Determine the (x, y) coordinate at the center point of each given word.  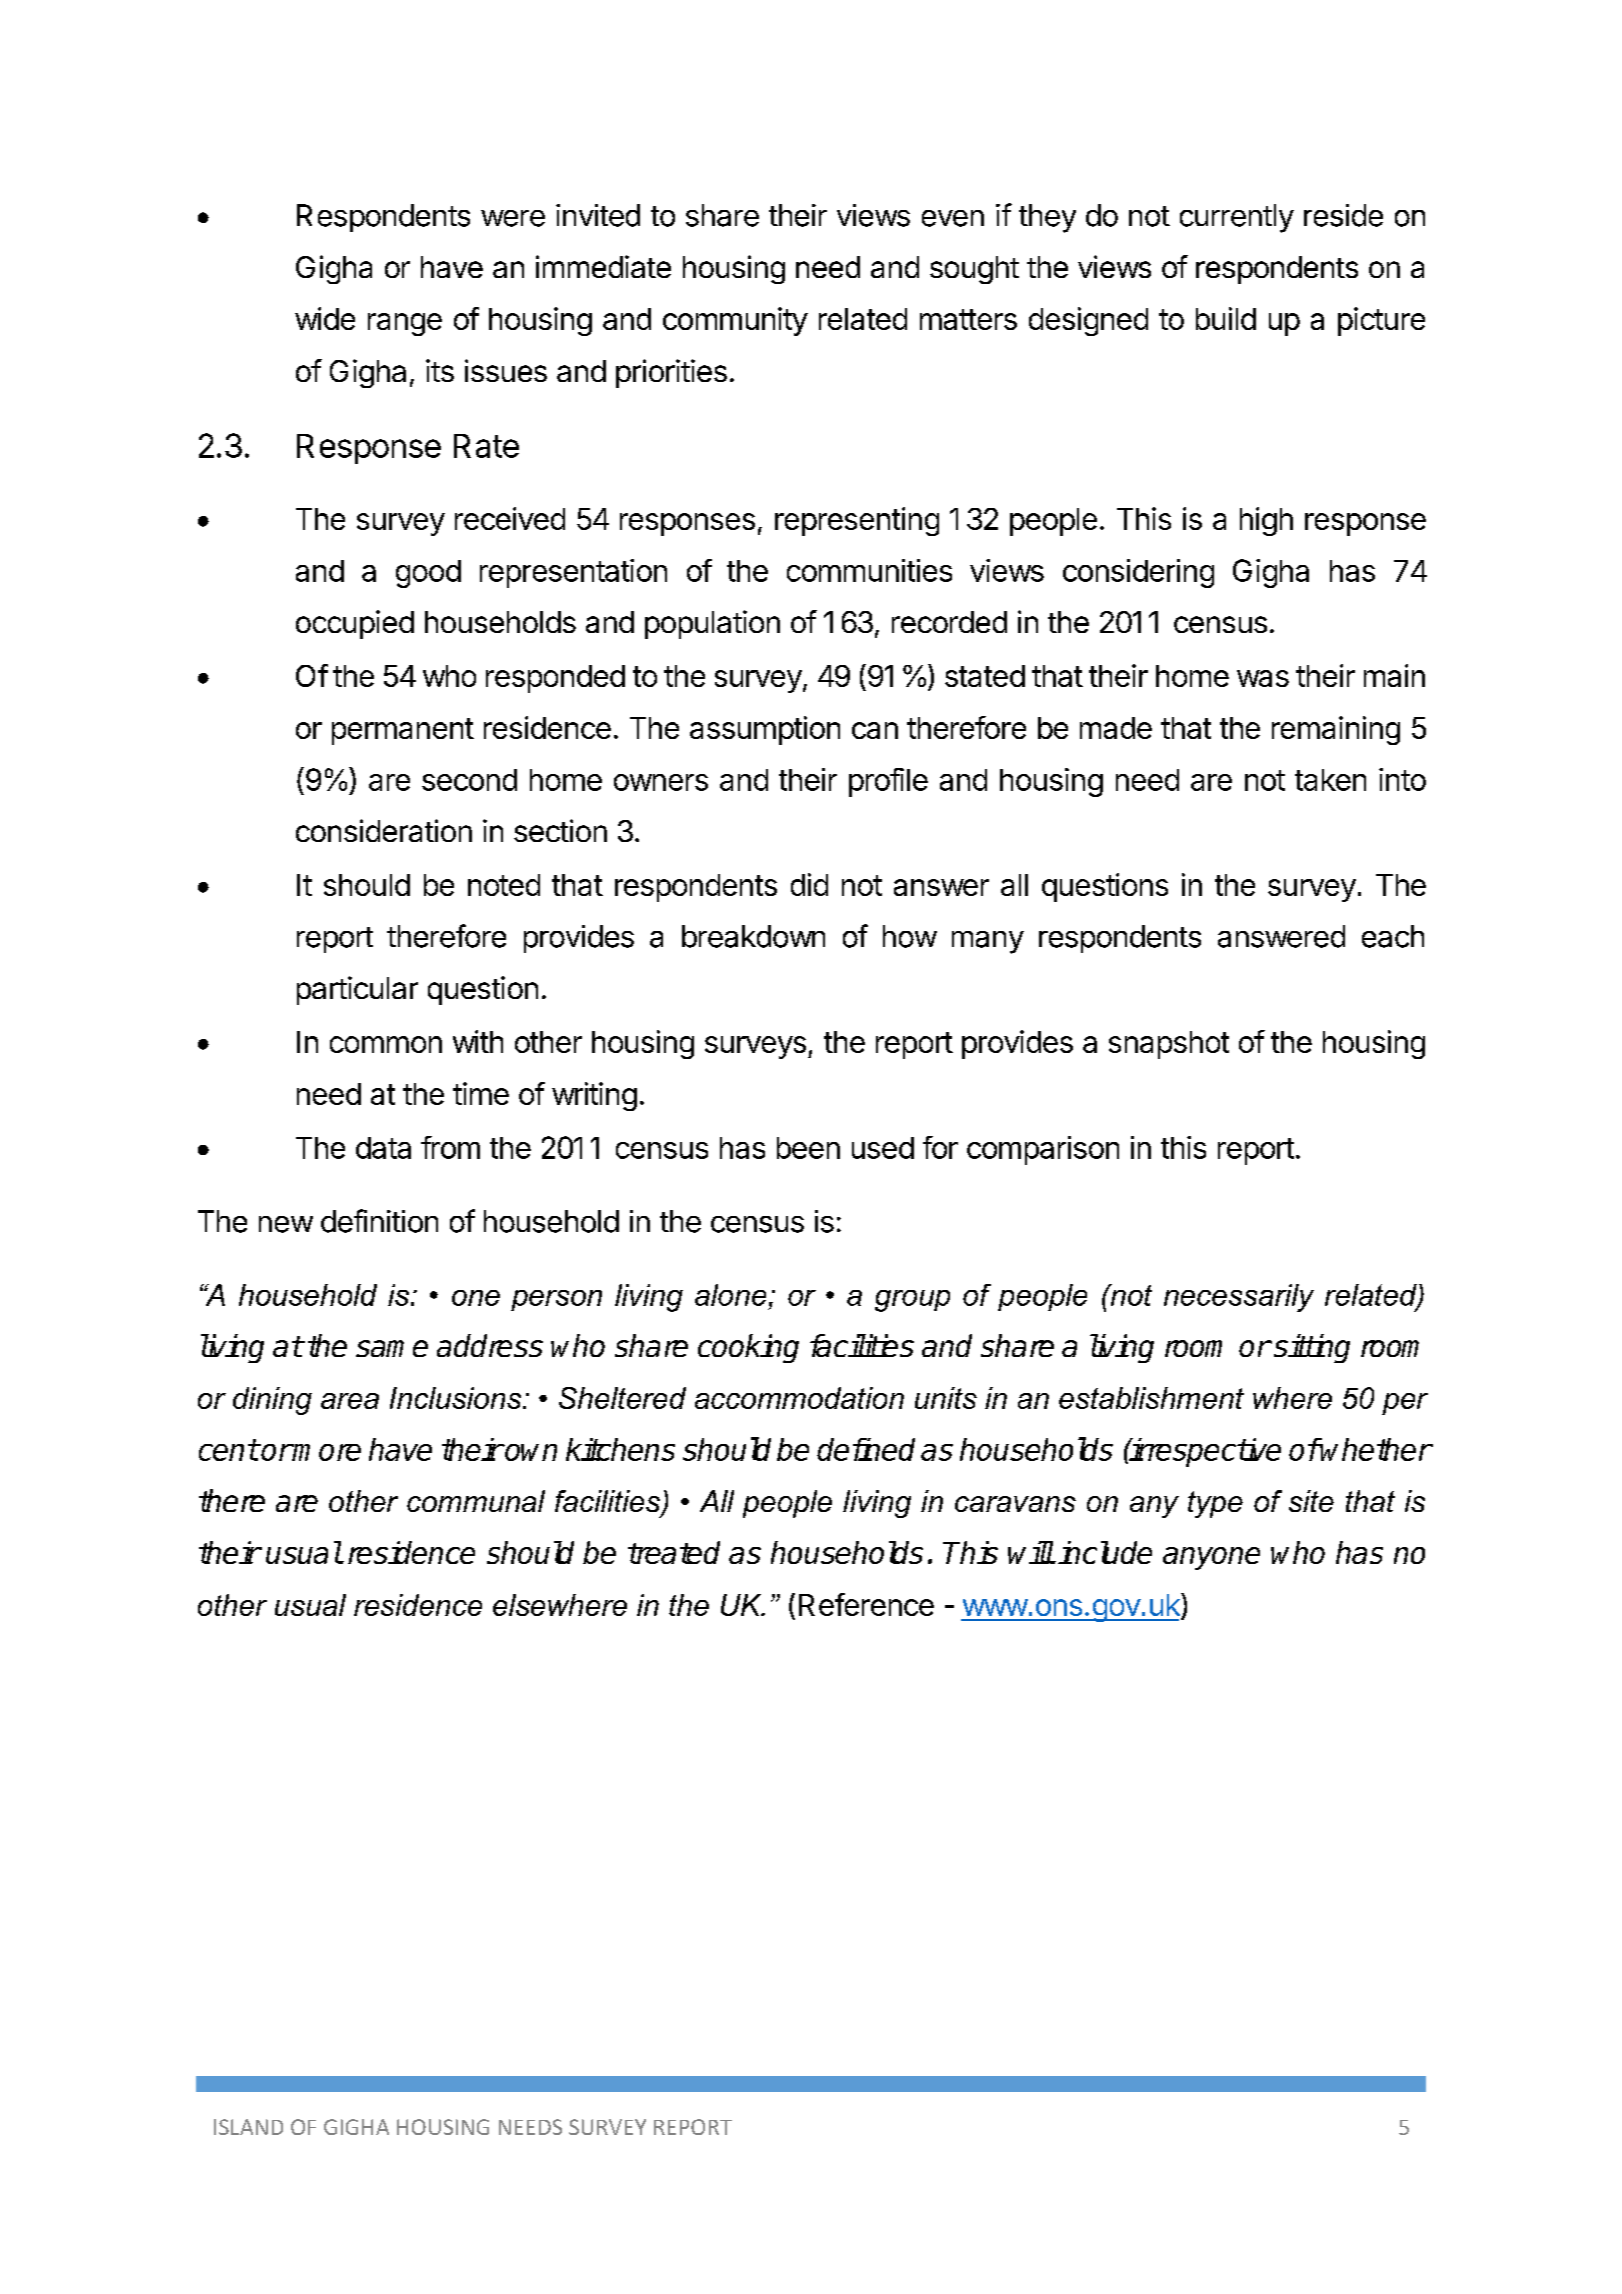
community (735, 321)
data (383, 1148)
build (1226, 318)
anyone (1211, 1558)
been (808, 1148)
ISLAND (248, 2127)
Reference (866, 1604)
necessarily (1239, 1298)
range (405, 324)
